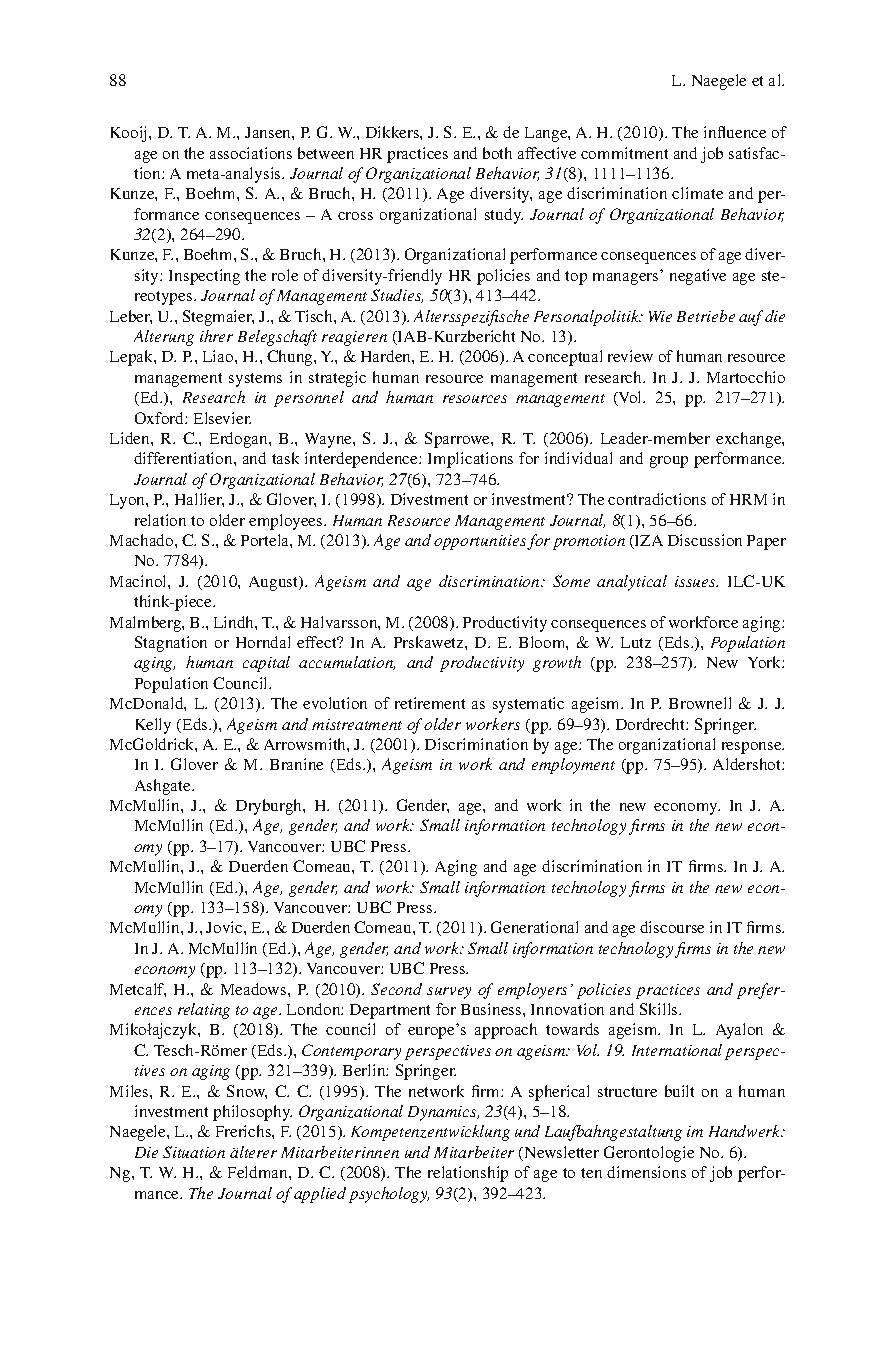 The width and height of the screenshot is (896, 1359). I want to click on both, so click(497, 153).
